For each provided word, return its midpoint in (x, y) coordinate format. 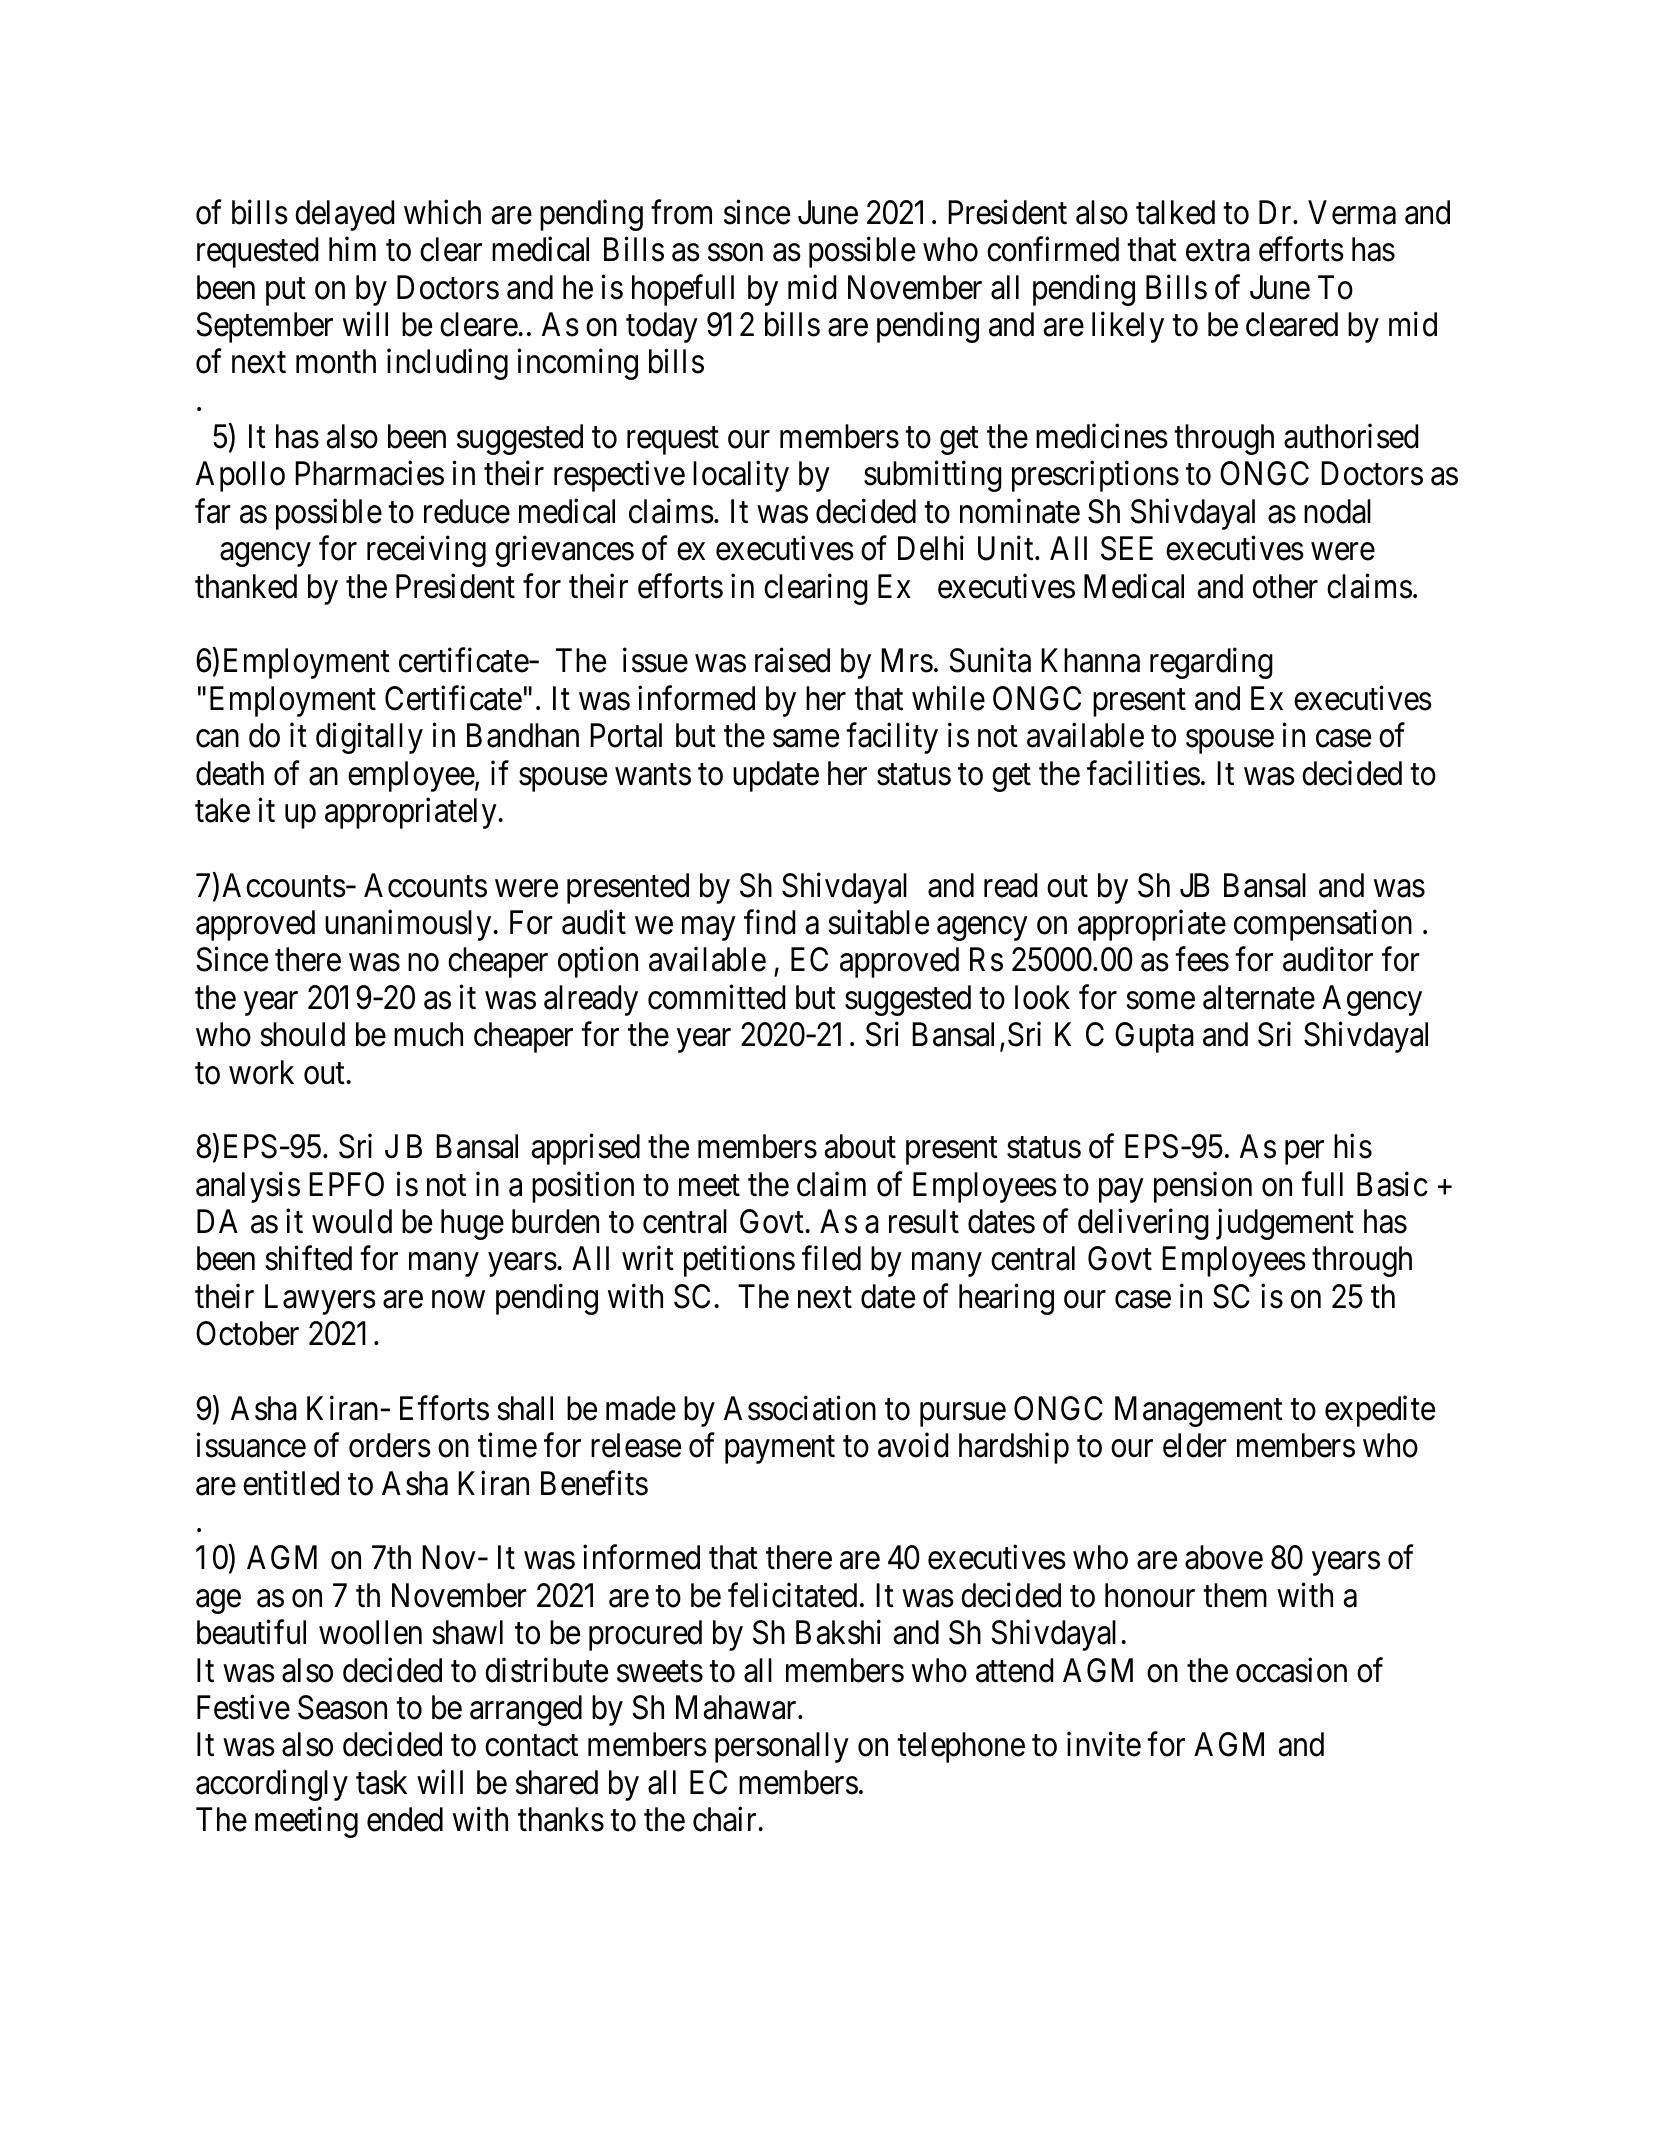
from (681, 212)
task (381, 1782)
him (352, 249)
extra (1218, 251)
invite (1104, 1744)
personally (782, 1747)
